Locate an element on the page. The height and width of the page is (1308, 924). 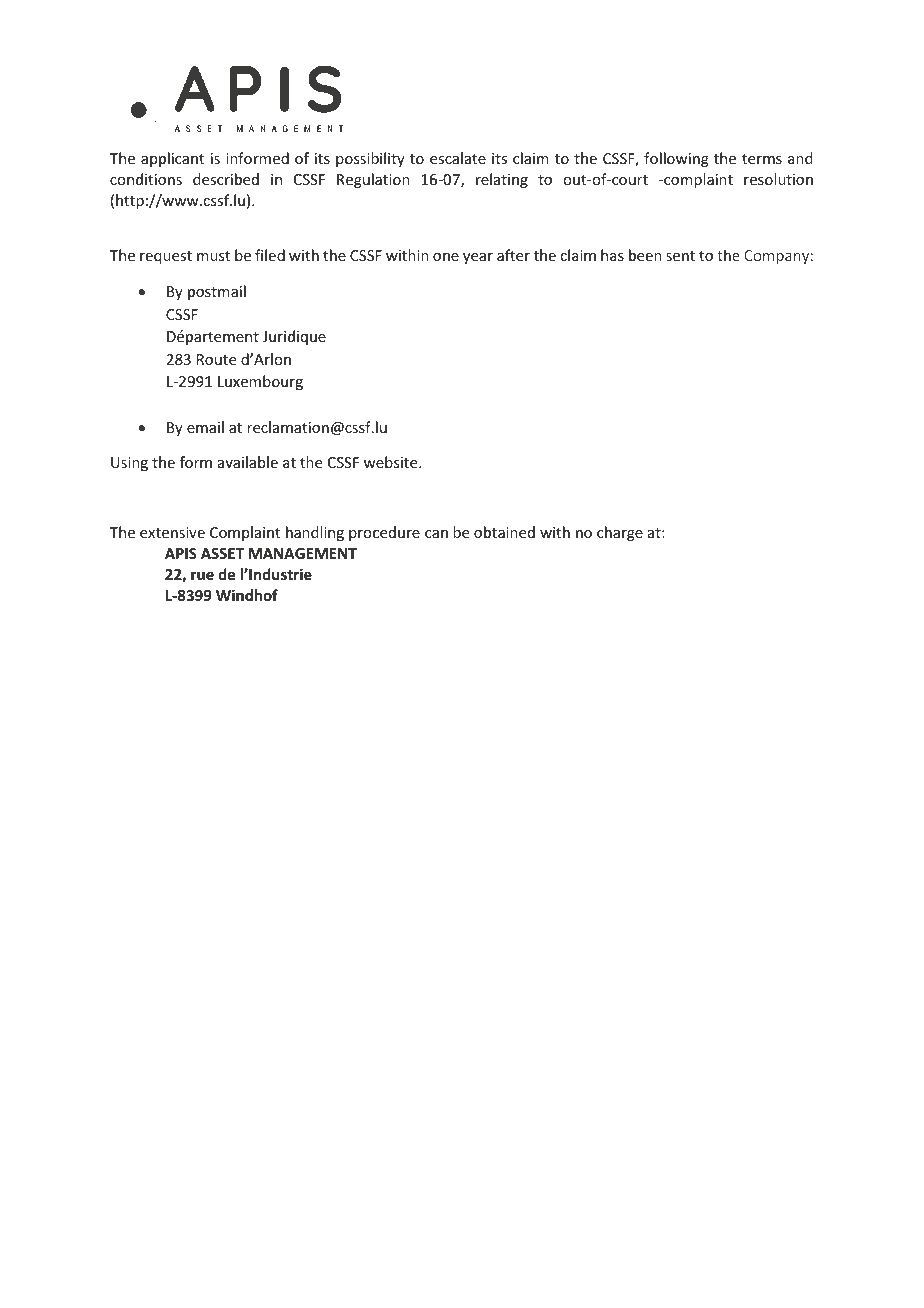
obtained is located at coordinates (504, 532).
